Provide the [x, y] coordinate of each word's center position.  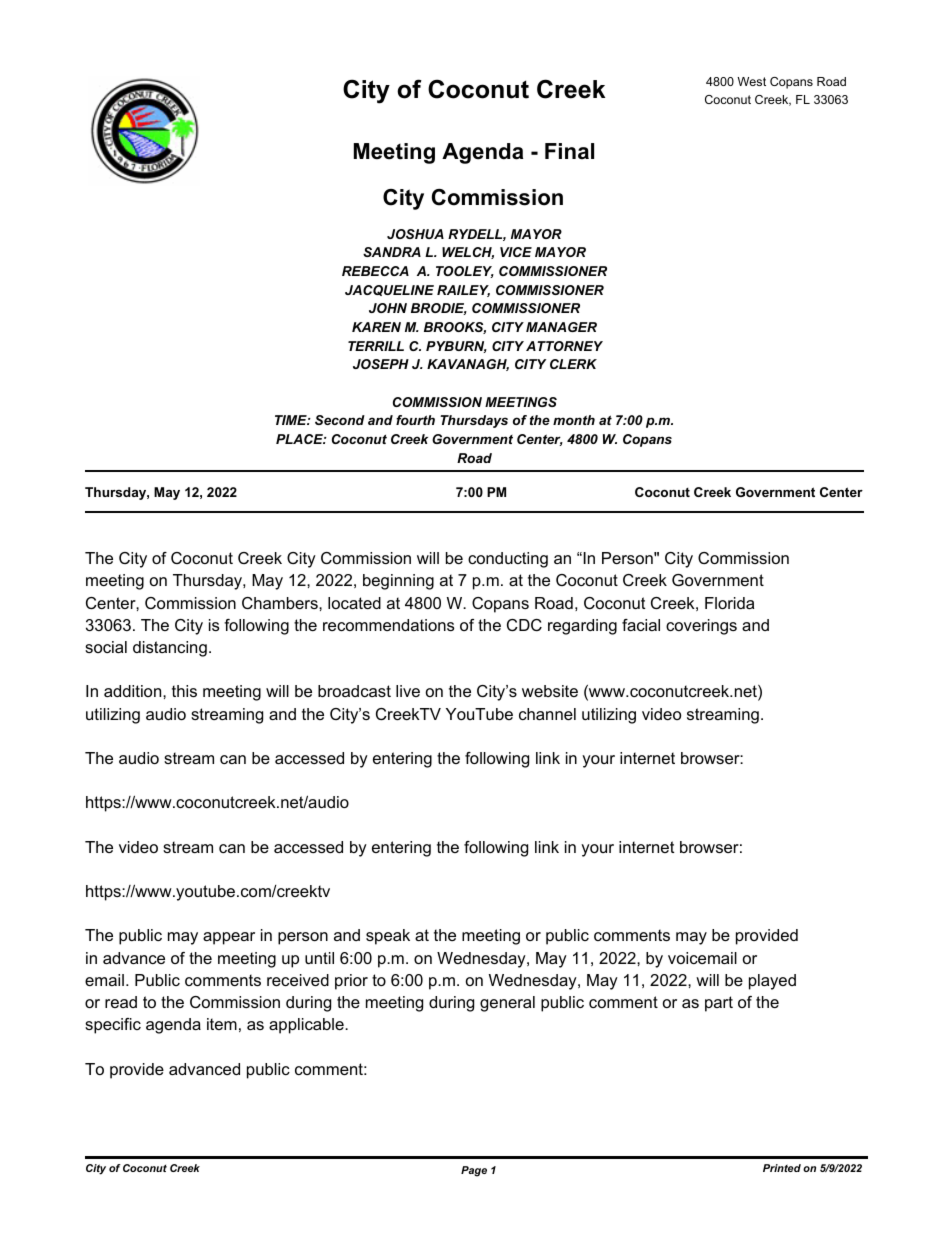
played [772, 982]
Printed [782, 1168]
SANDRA [392, 252]
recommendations [388, 625]
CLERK [573, 364]
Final [569, 151]
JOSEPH [381, 364]
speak [388, 937]
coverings [701, 627]
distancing [170, 649]
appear [229, 938]
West [751, 81]
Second [340, 420]
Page [474, 1171]
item [222, 1024]
